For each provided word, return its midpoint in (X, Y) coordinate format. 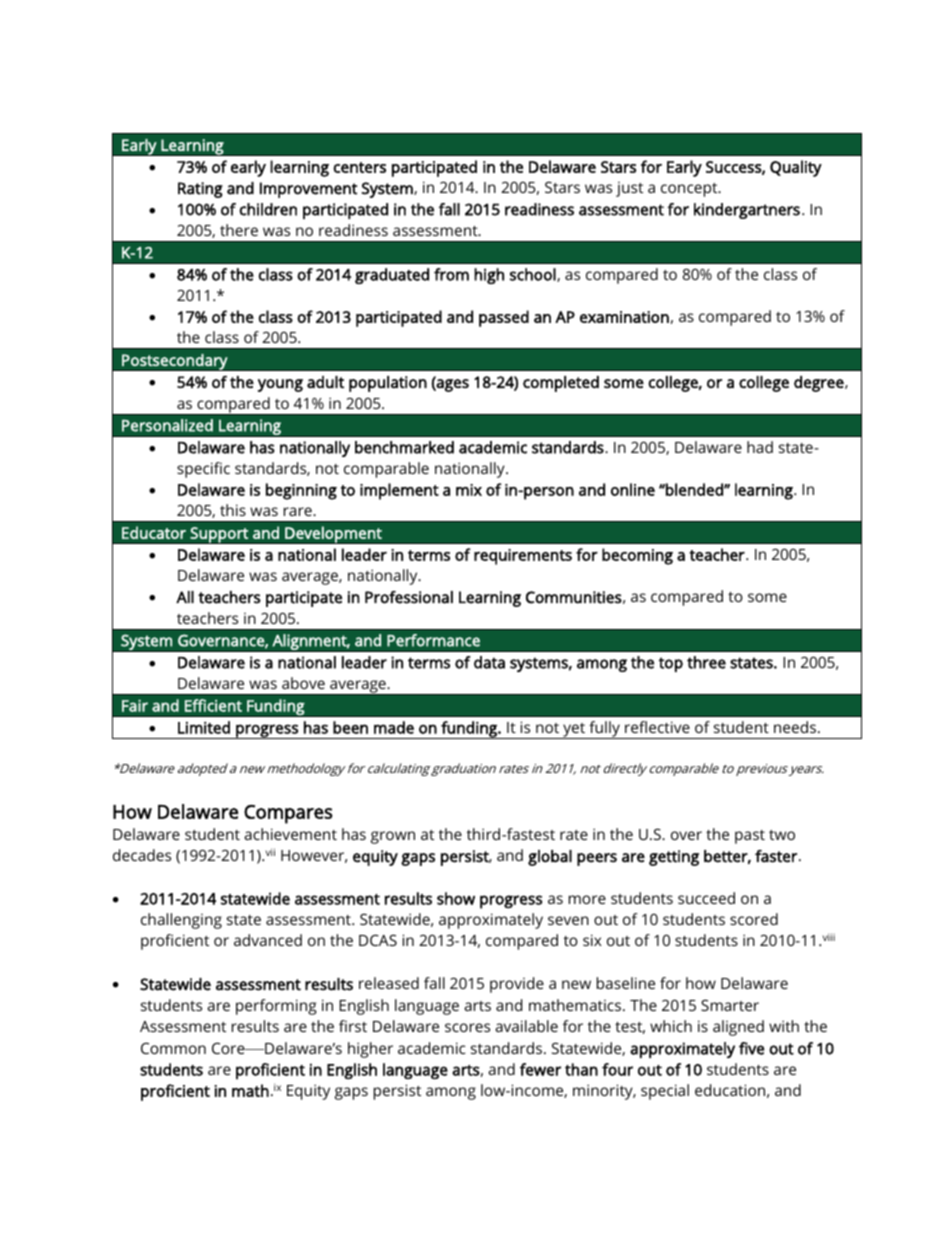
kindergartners (747, 211)
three (706, 662)
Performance (433, 640)
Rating (200, 190)
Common (173, 1048)
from (451, 274)
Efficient (213, 705)
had (760, 447)
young (280, 385)
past (750, 837)
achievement (290, 834)
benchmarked (404, 447)
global (550, 858)
